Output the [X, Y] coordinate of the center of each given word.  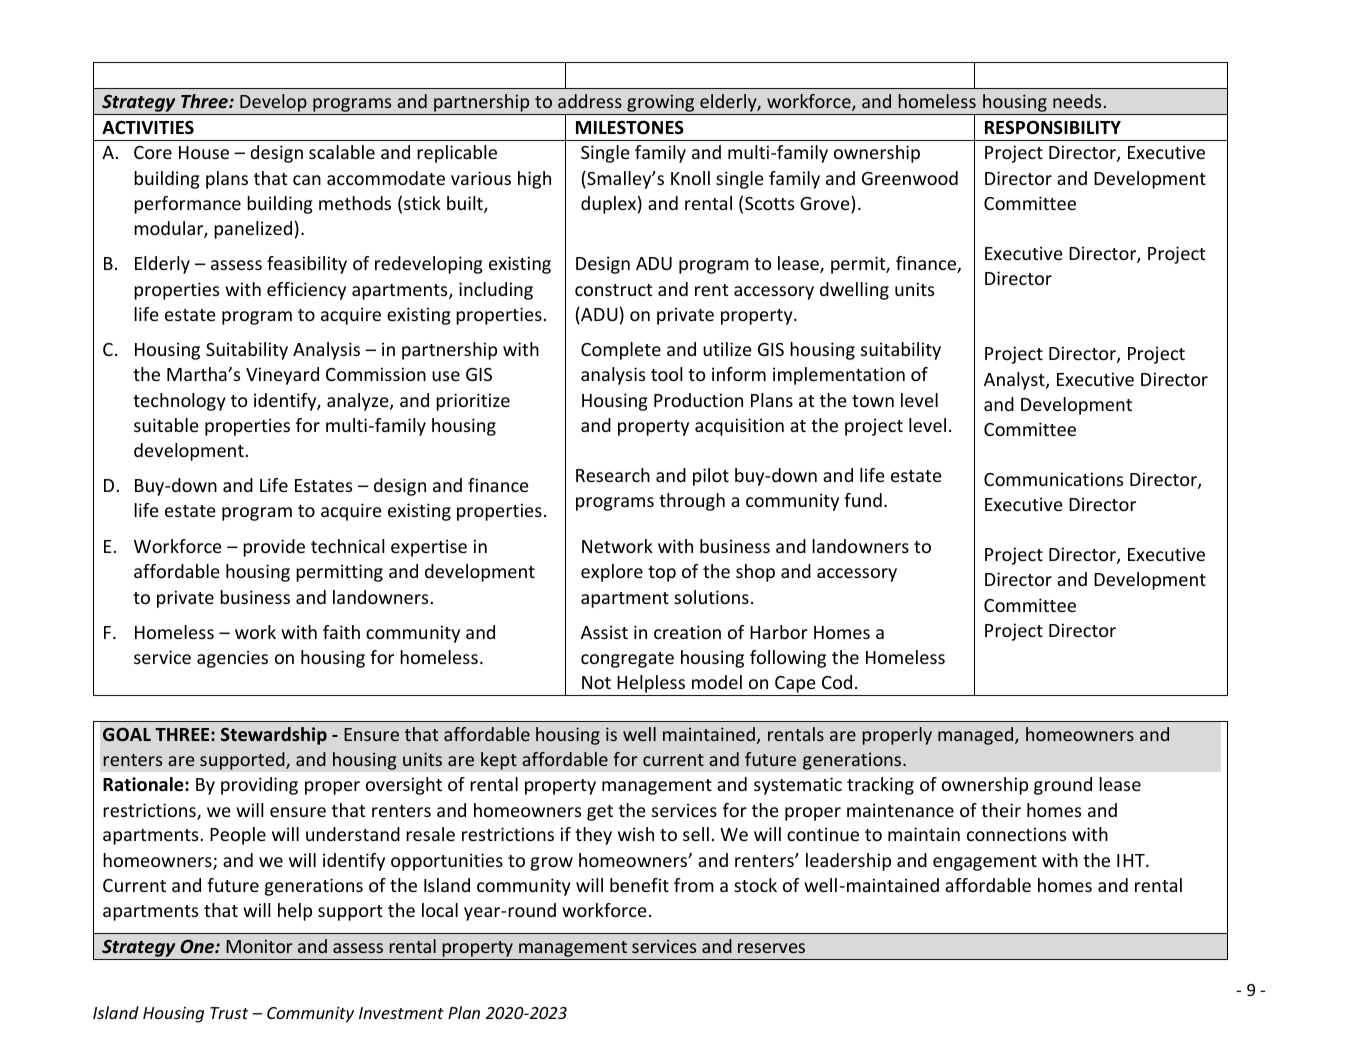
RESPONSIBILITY [1053, 128]
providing [259, 786]
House [204, 152]
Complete [621, 351]
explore [612, 573]
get [600, 813]
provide [274, 548]
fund [863, 500]
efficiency [306, 291]
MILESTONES [630, 127]
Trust [229, 1013]
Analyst [1015, 381]
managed [977, 736]
